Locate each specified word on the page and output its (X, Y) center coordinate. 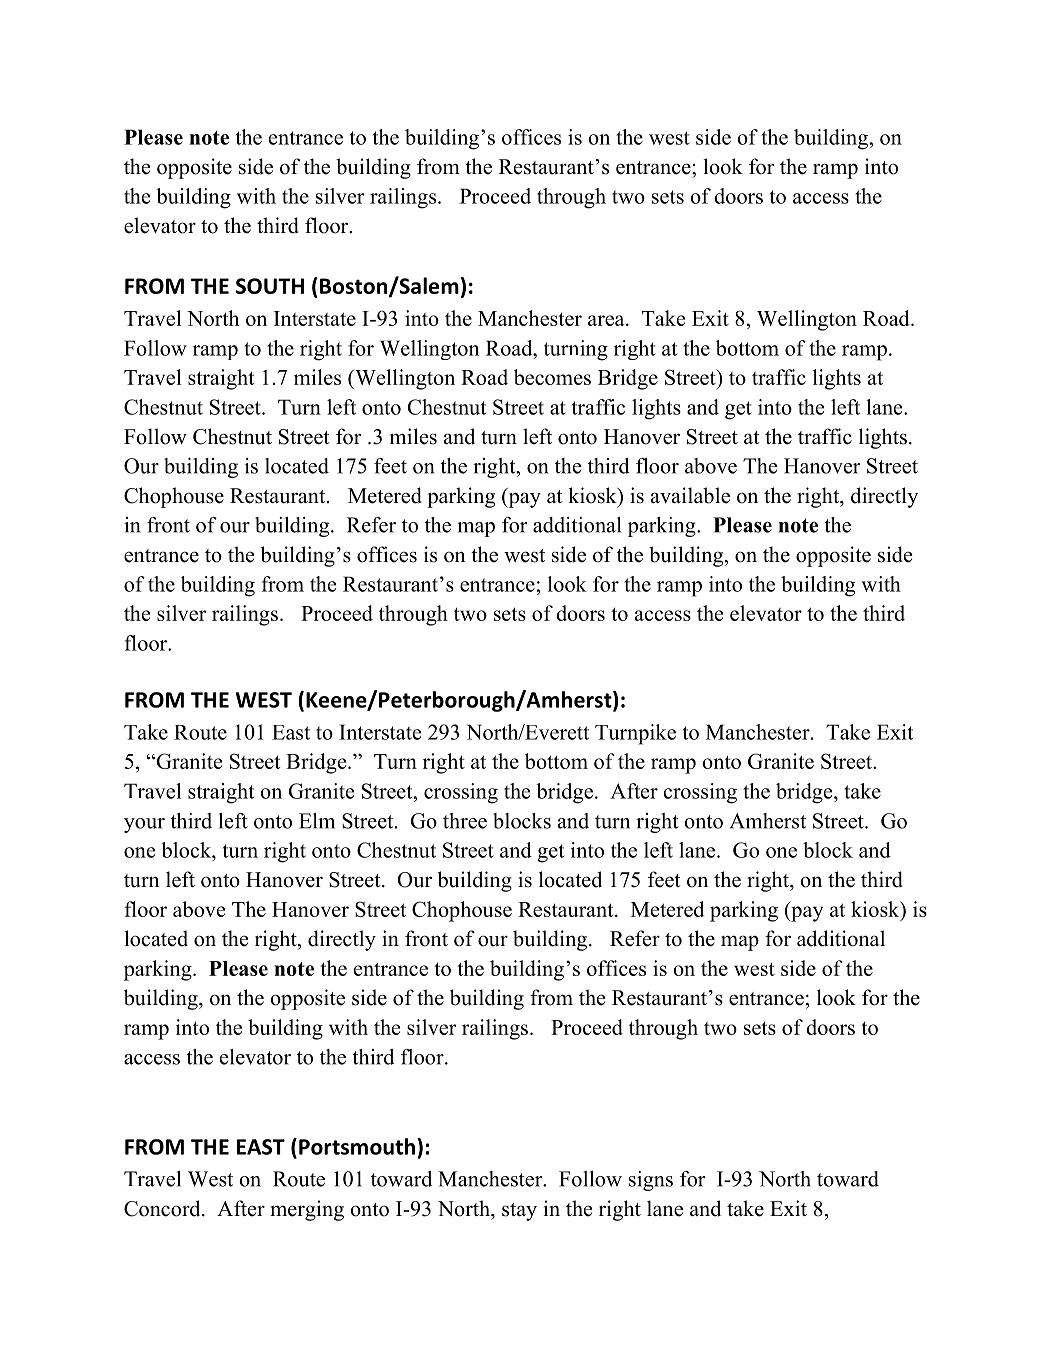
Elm (317, 821)
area (607, 320)
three (465, 821)
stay (519, 1212)
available (690, 495)
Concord (163, 1208)
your (144, 825)
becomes (552, 377)
